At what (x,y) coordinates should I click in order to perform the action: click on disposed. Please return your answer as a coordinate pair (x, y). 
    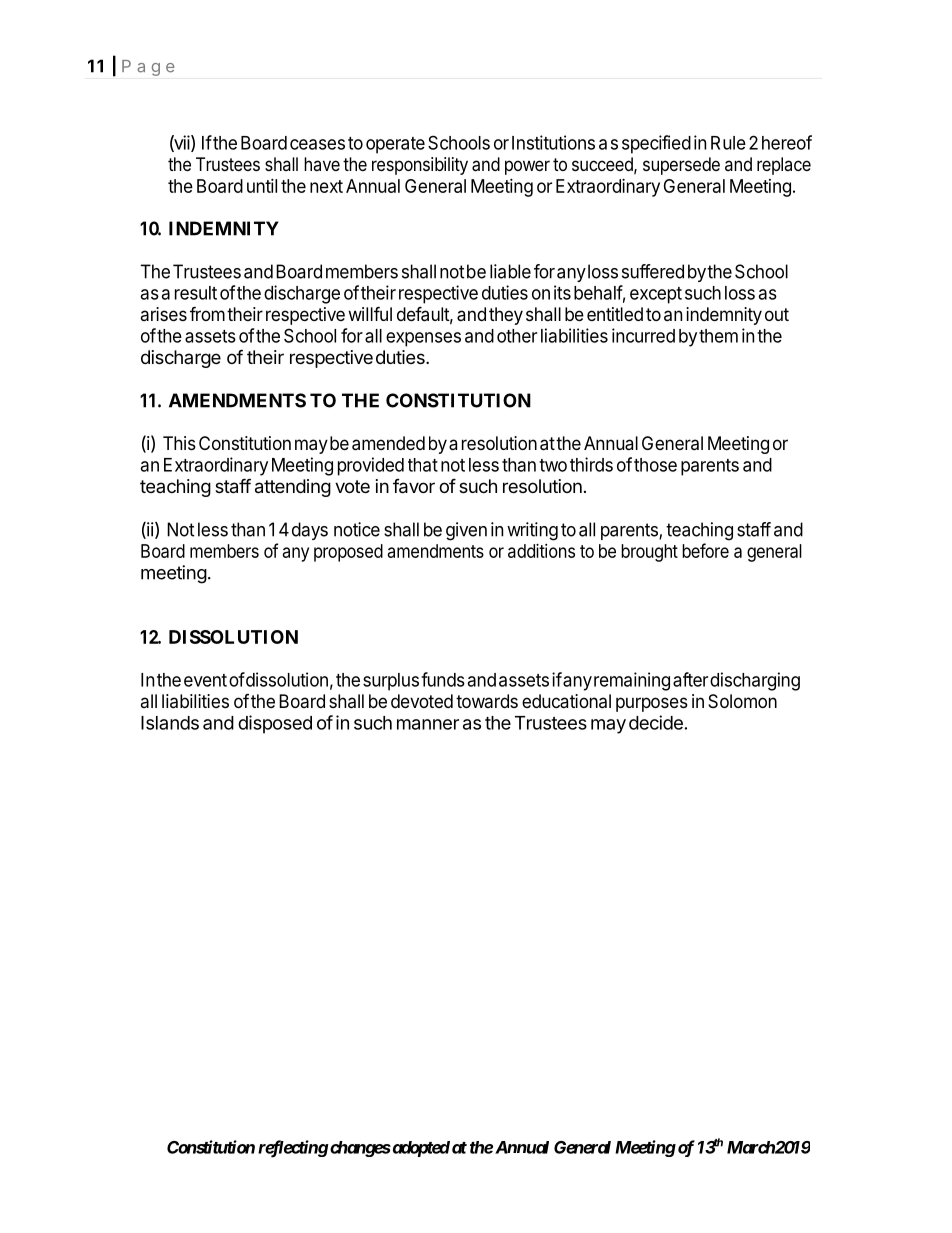
    Looking at the image, I should click on (275, 724).
